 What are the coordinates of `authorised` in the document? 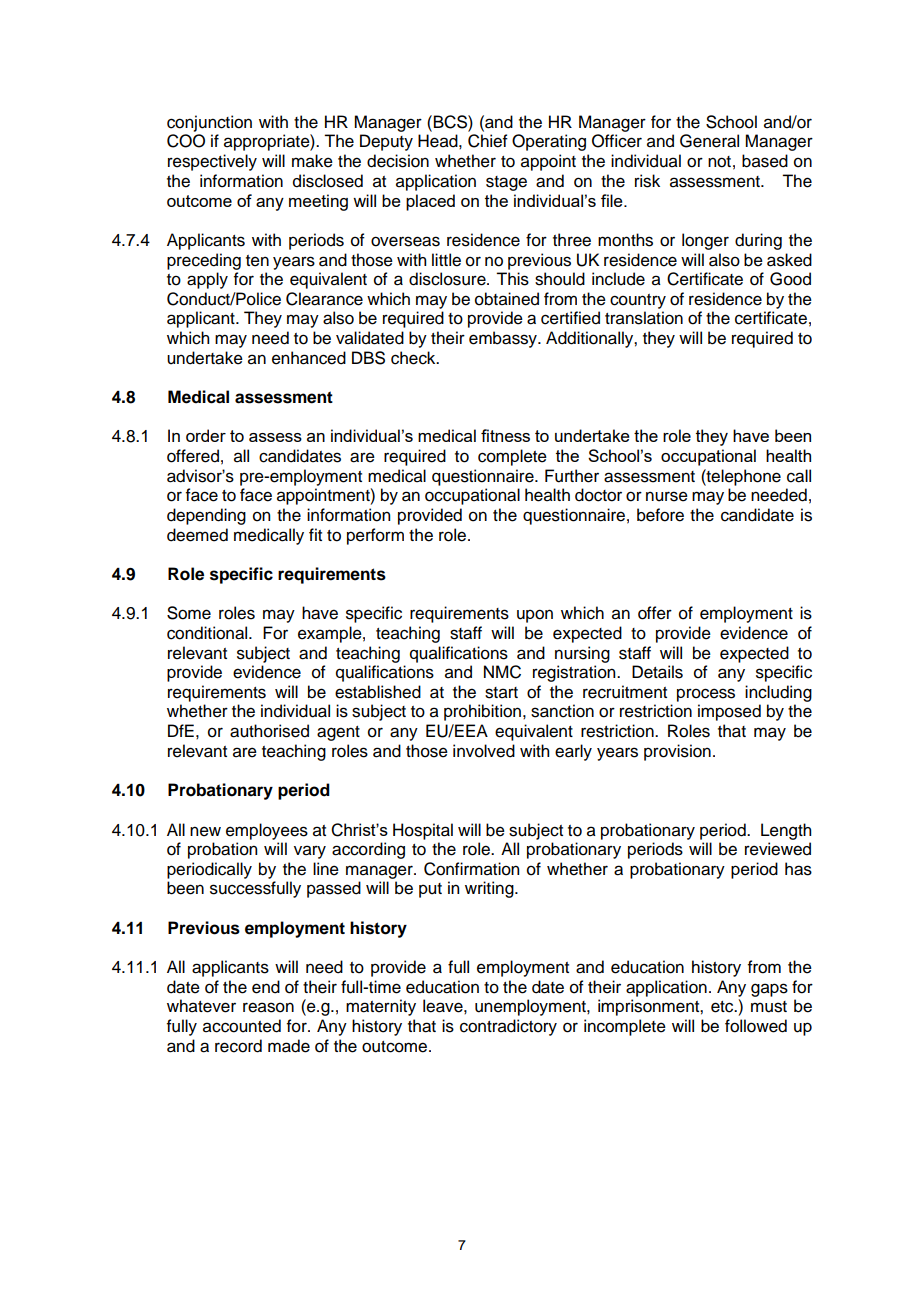 It's located at (269, 731).
